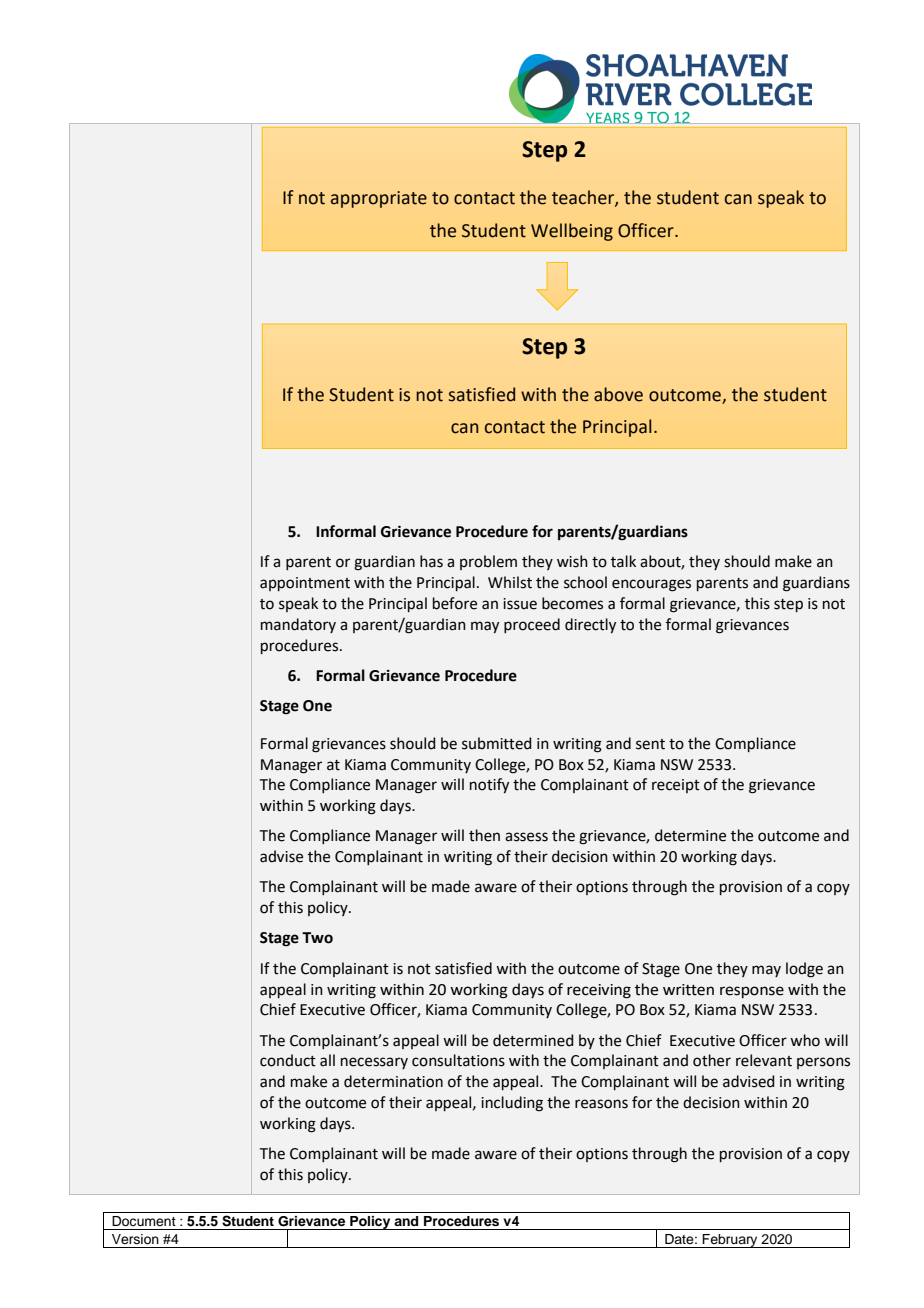  Describe the element at coordinates (676, 786) in the page. I see `receipt` at that location.
